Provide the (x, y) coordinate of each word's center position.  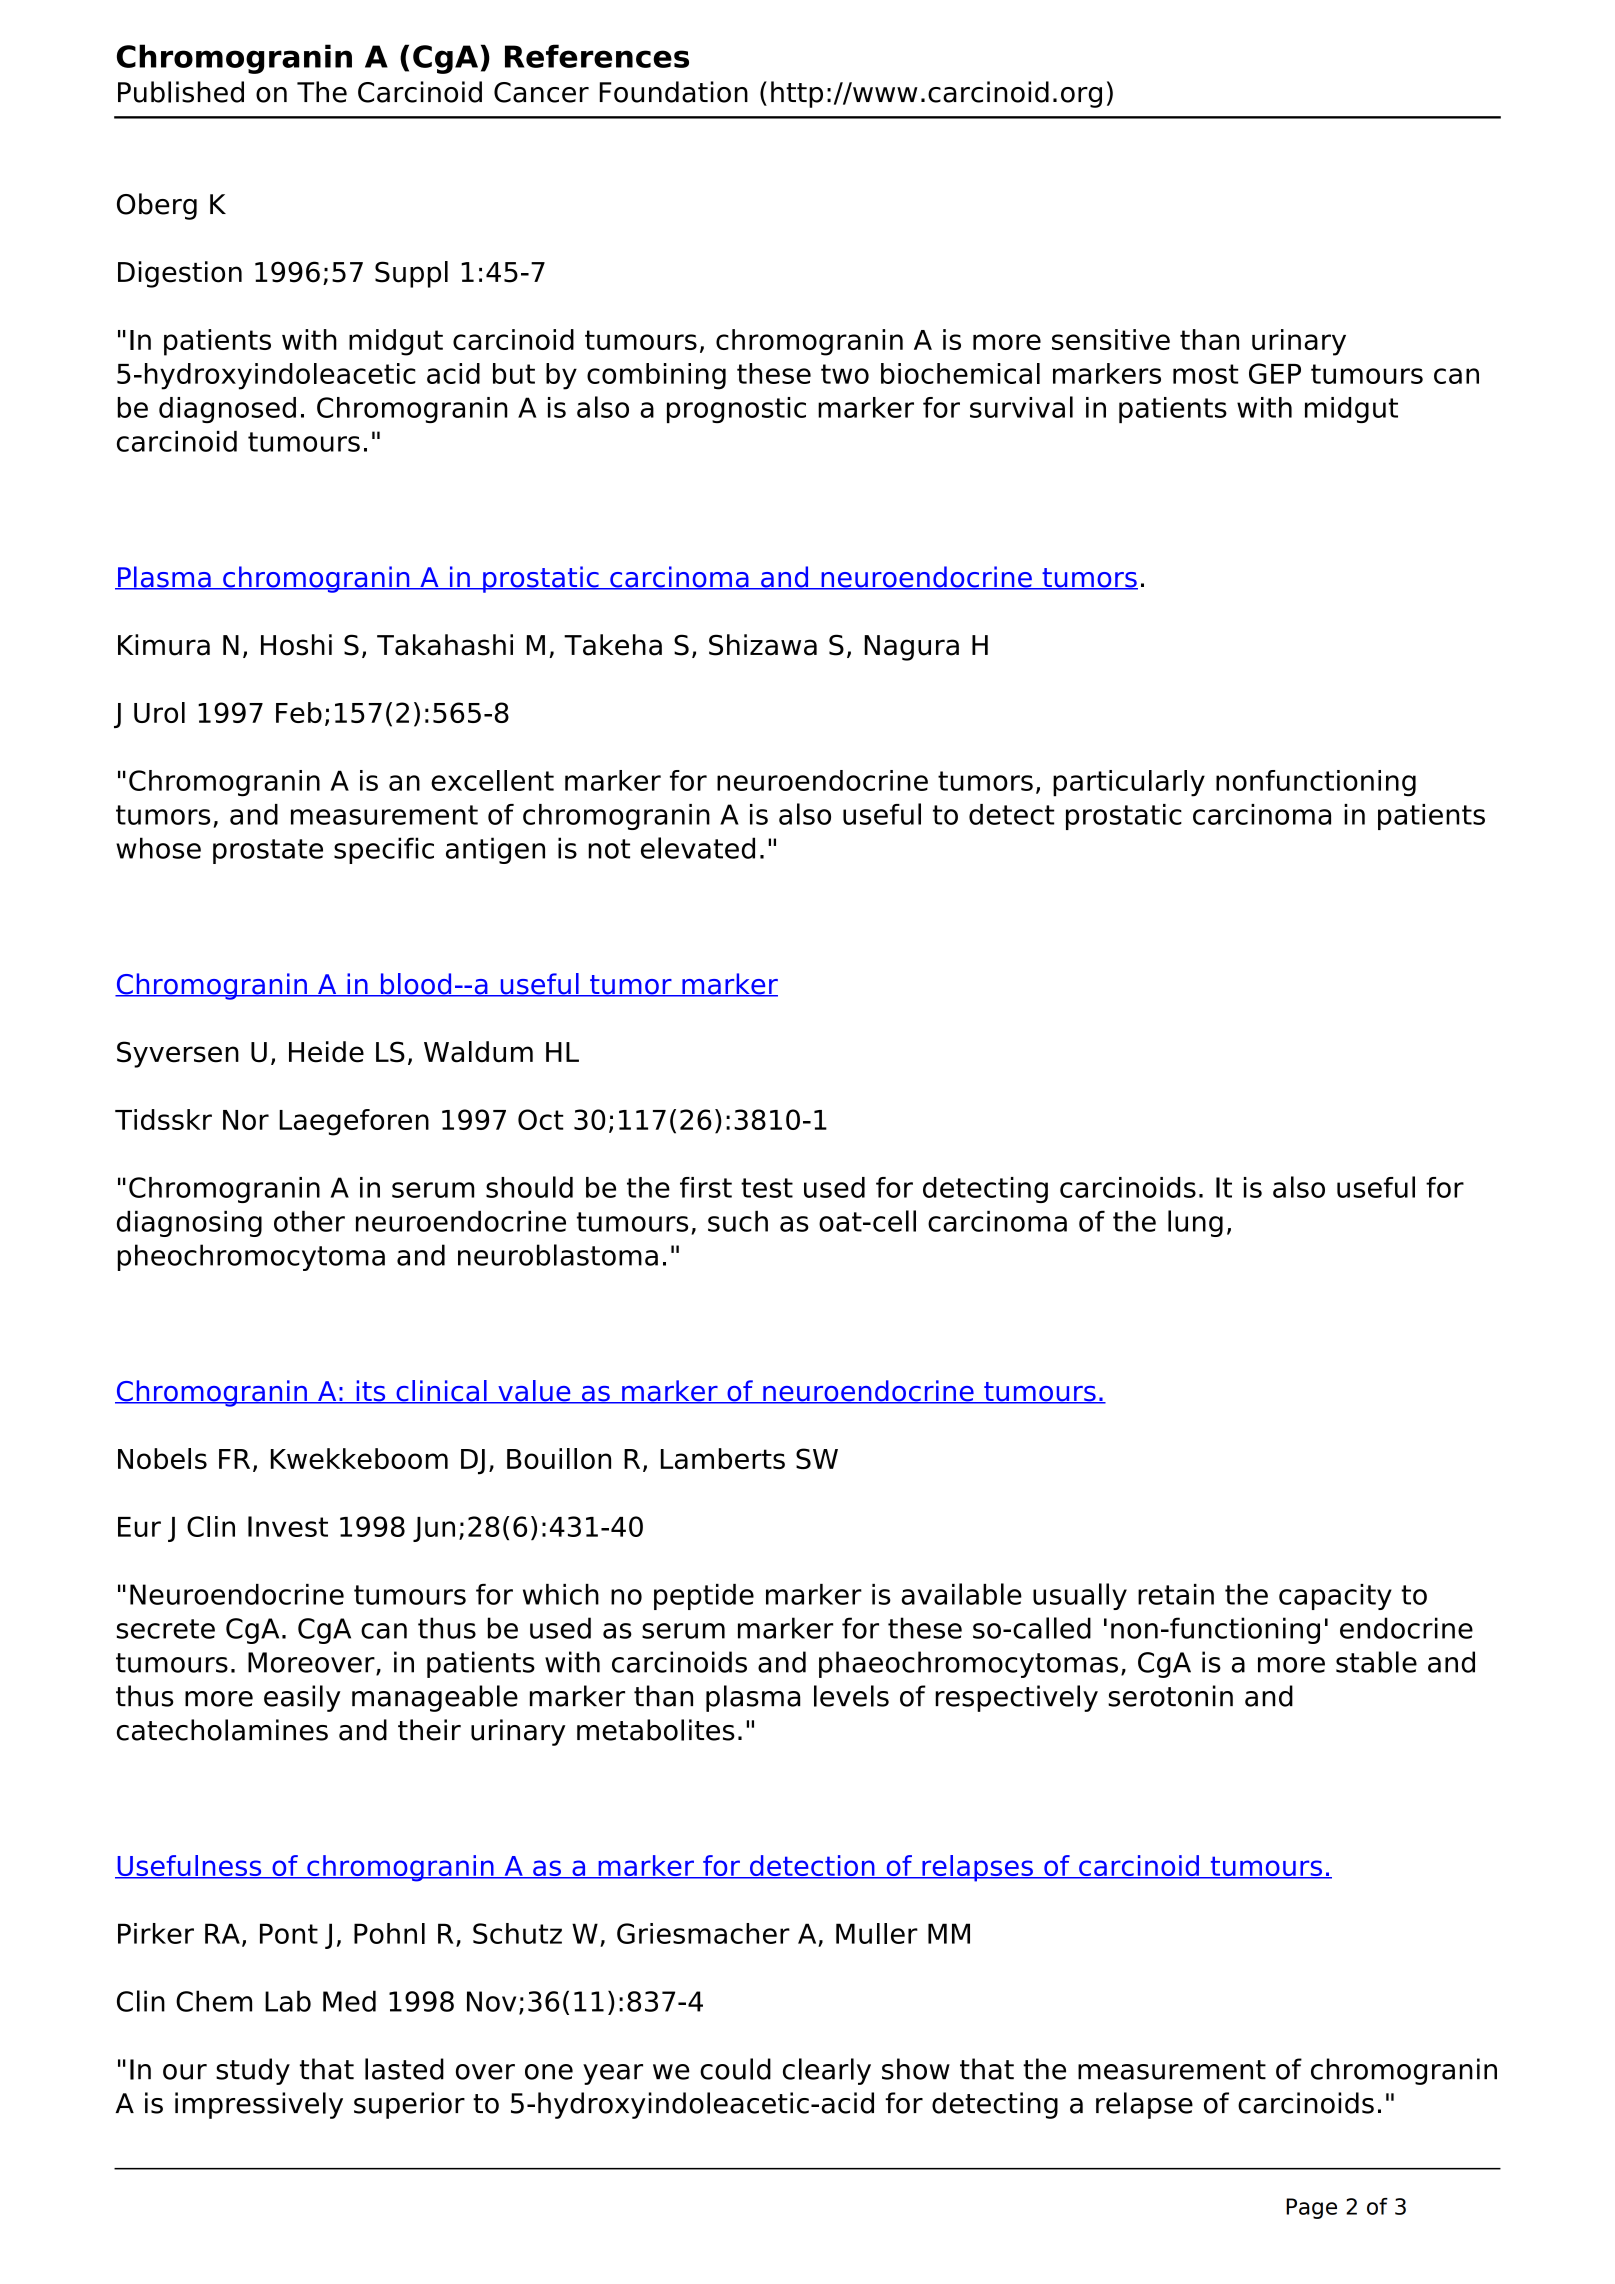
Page (1311, 2208)
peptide (704, 1597)
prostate (268, 851)
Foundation (674, 92)
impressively (259, 2105)
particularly (1129, 783)
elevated (698, 848)
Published (181, 92)
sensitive (1111, 339)
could (735, 2069)
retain (1176, 1594)
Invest (288, 1526)
